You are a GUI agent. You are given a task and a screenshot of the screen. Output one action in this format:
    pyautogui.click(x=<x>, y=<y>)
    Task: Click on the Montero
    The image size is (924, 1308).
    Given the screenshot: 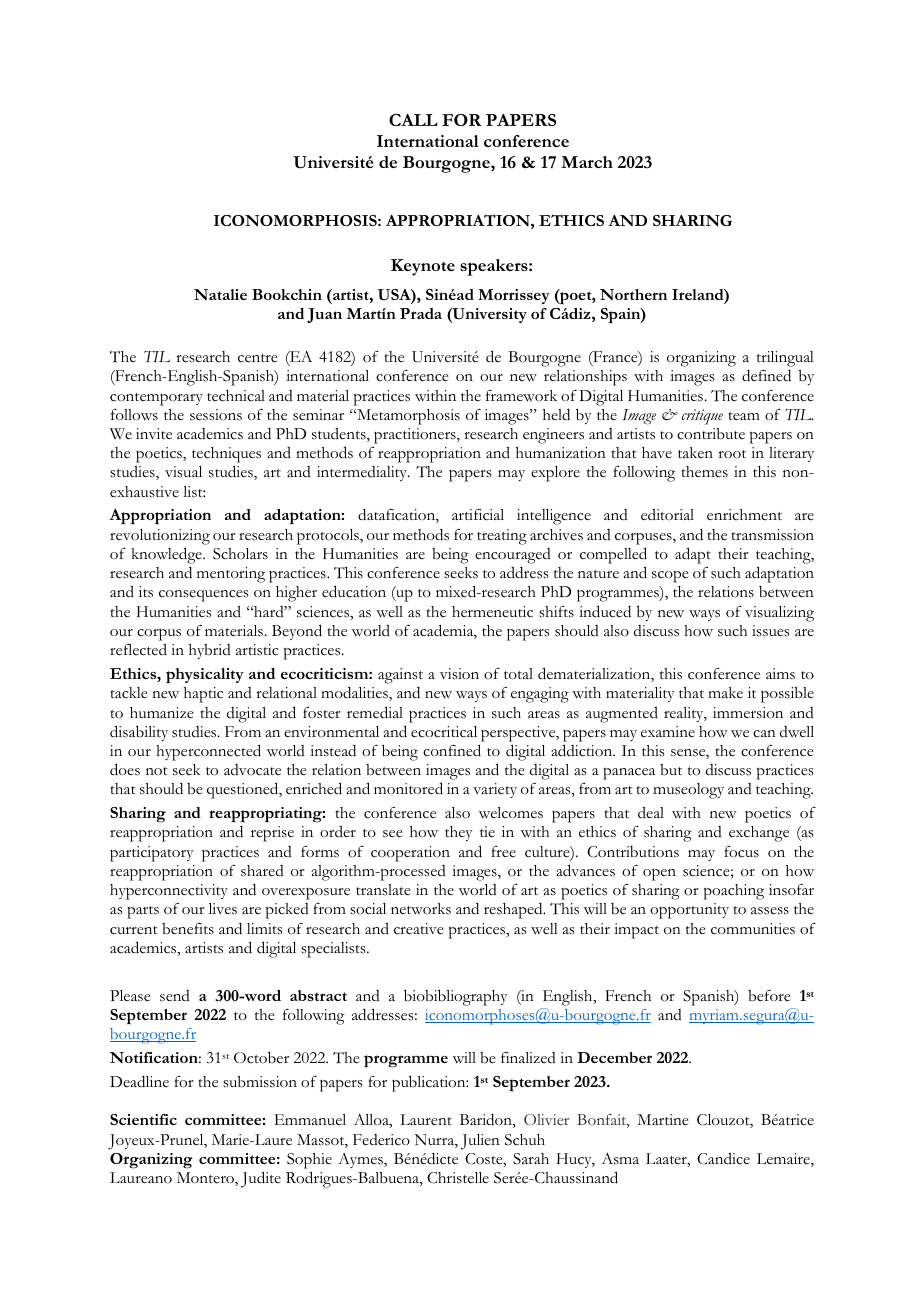 What is the action you would take?
    pyautogui.click(x=206, y=1179)
